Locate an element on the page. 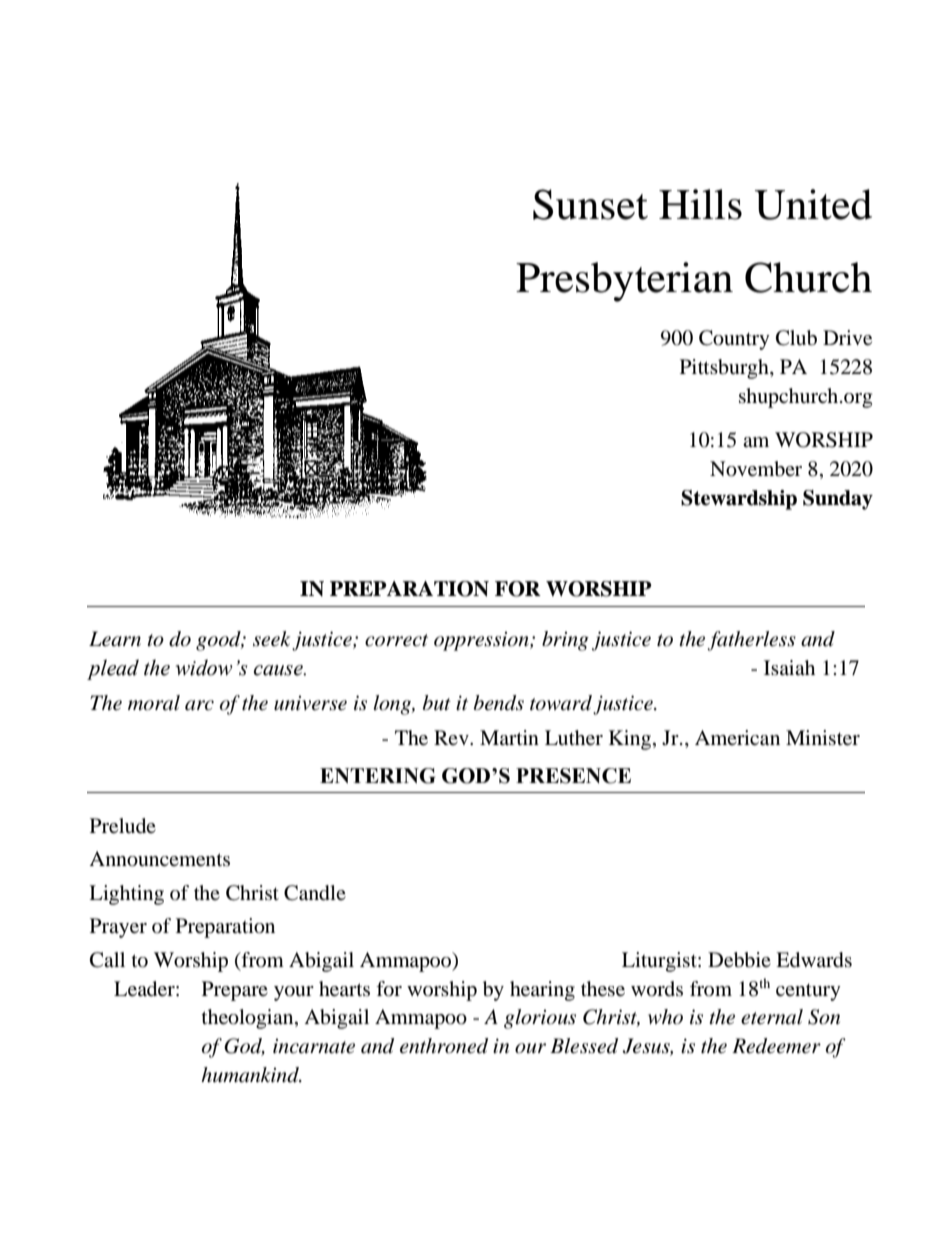 The image size is (952, 1233). humankind is located at coordinates (251, 1075).
